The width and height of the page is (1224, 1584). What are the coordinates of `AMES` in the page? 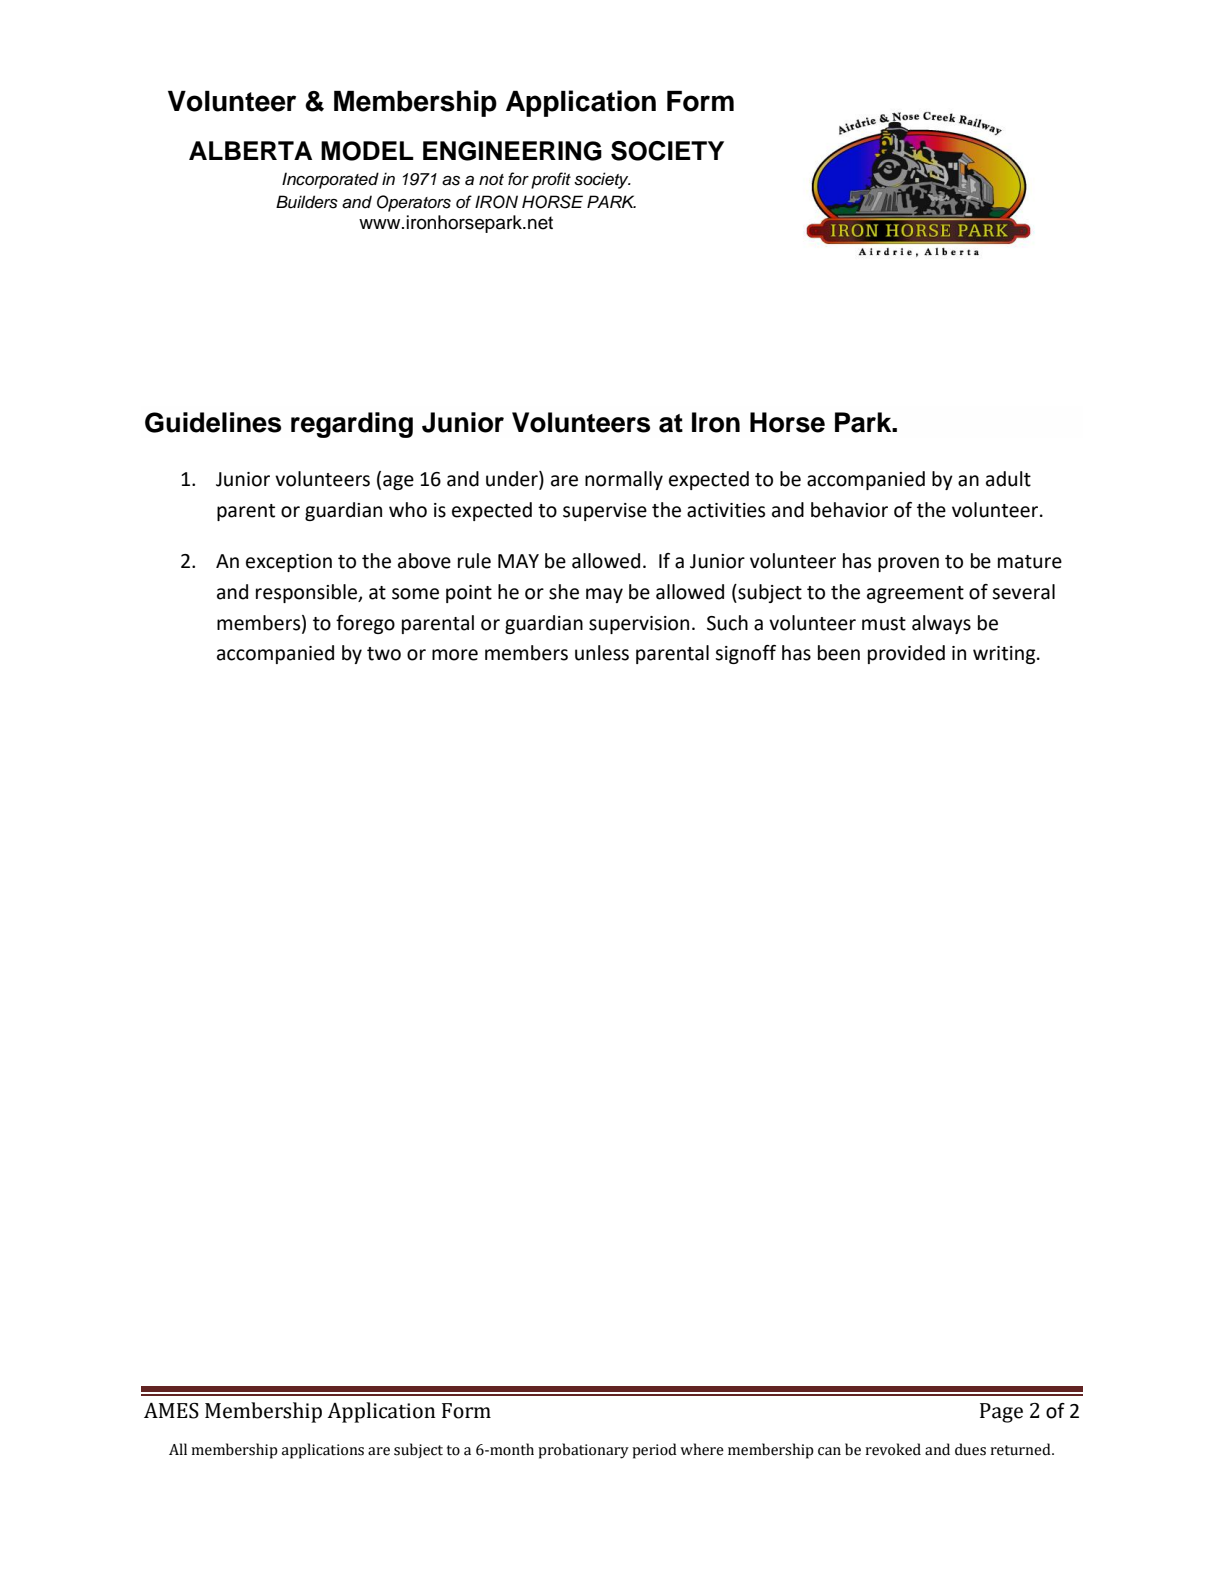 It's located at (171, 1411).
